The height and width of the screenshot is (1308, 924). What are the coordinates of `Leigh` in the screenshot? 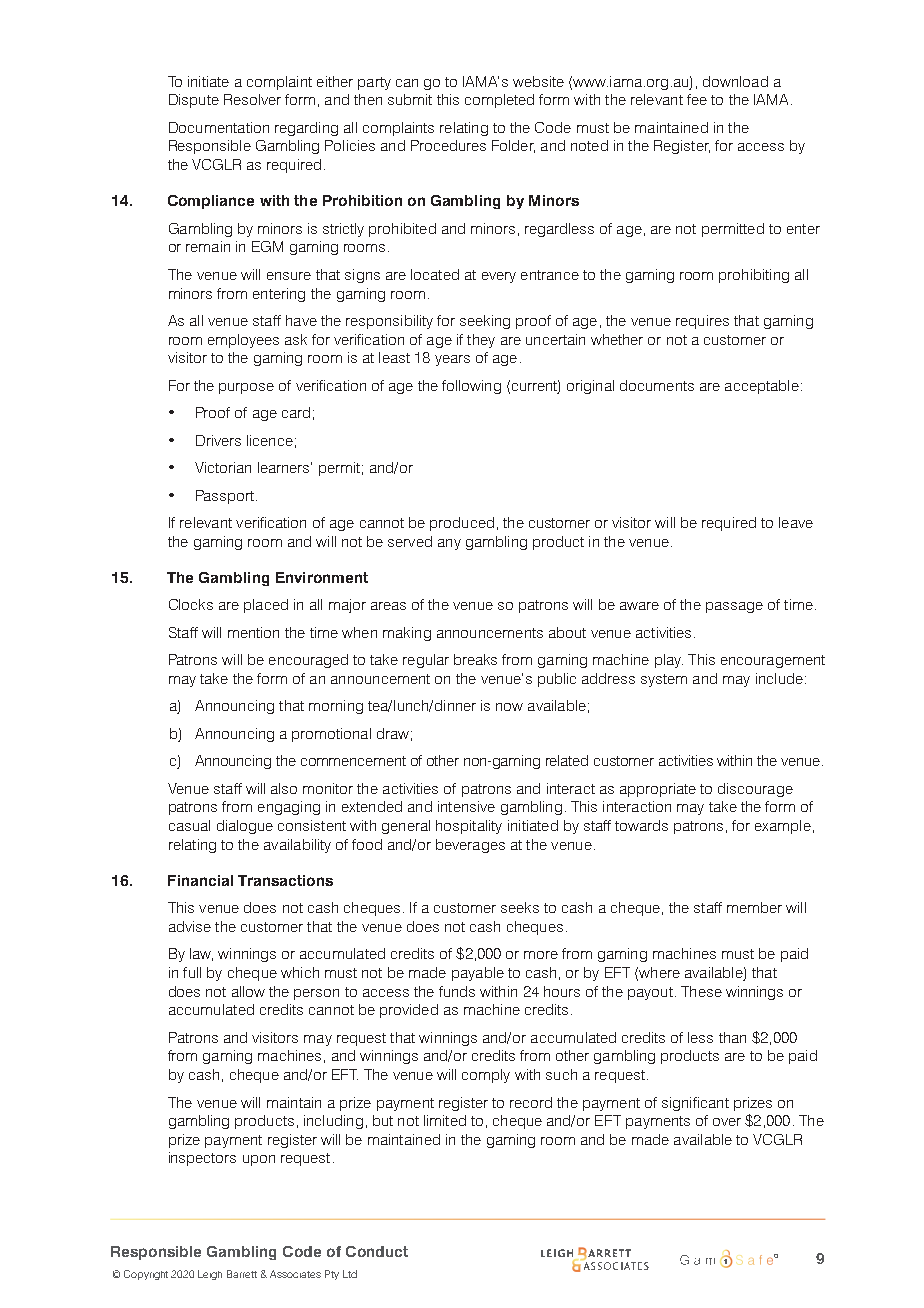 It's located at (210, 1275).
